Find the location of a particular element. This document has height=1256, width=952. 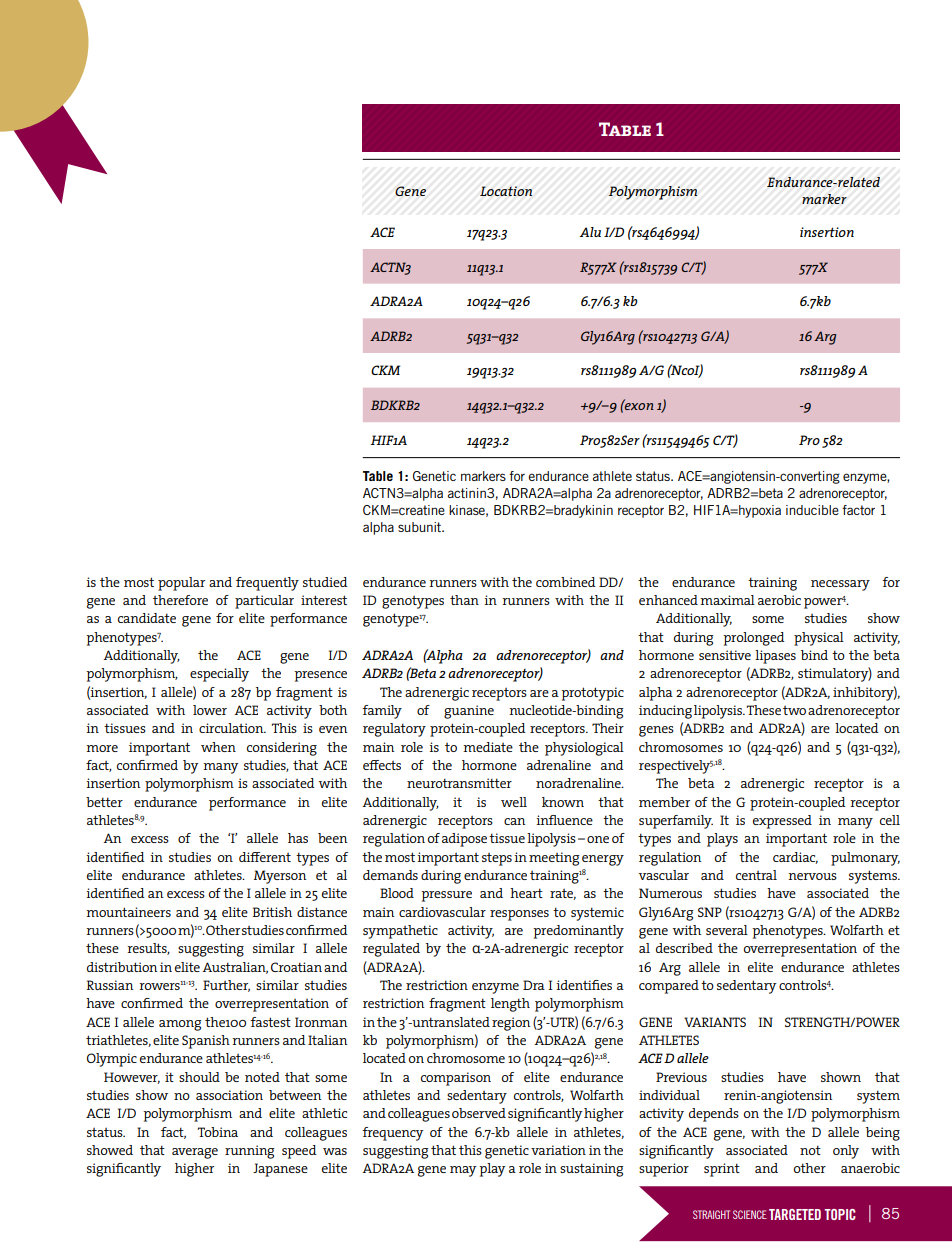

necessary is located at coordinates (840, 585).
